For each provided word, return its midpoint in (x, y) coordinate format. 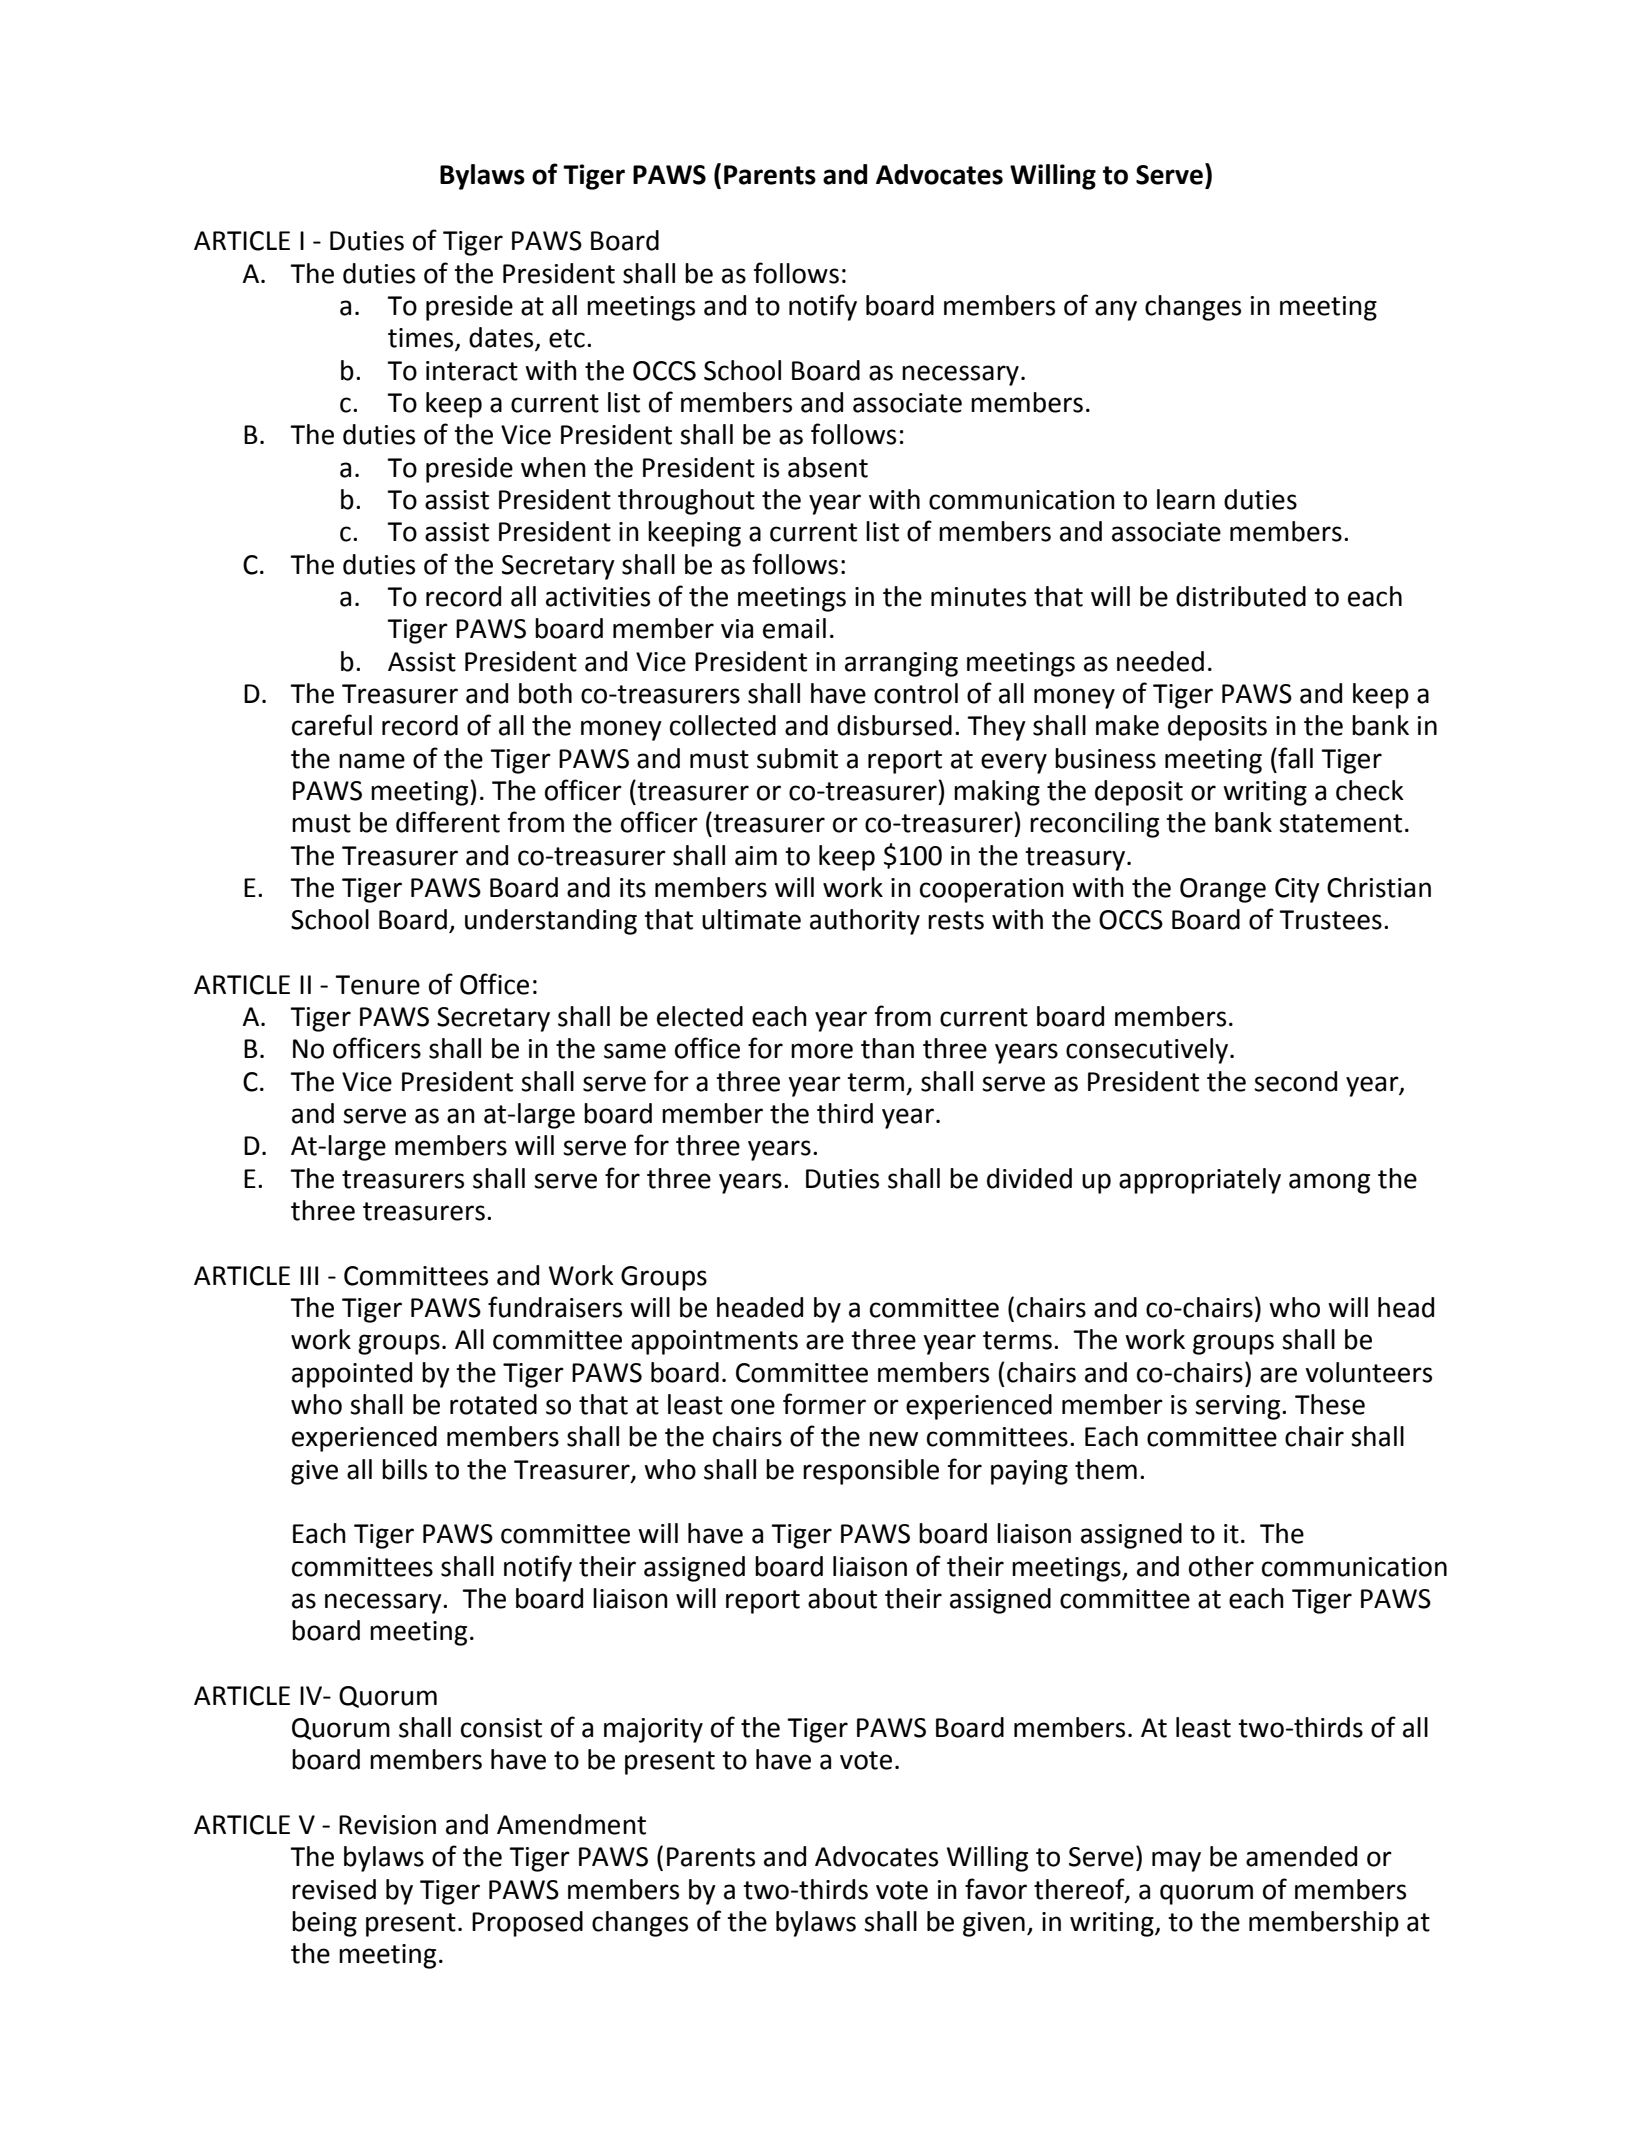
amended (1301, 1856)
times (422, 339)
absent (828, 467)
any (1116, 310)
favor (996, 1889)
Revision (387, 1825)
